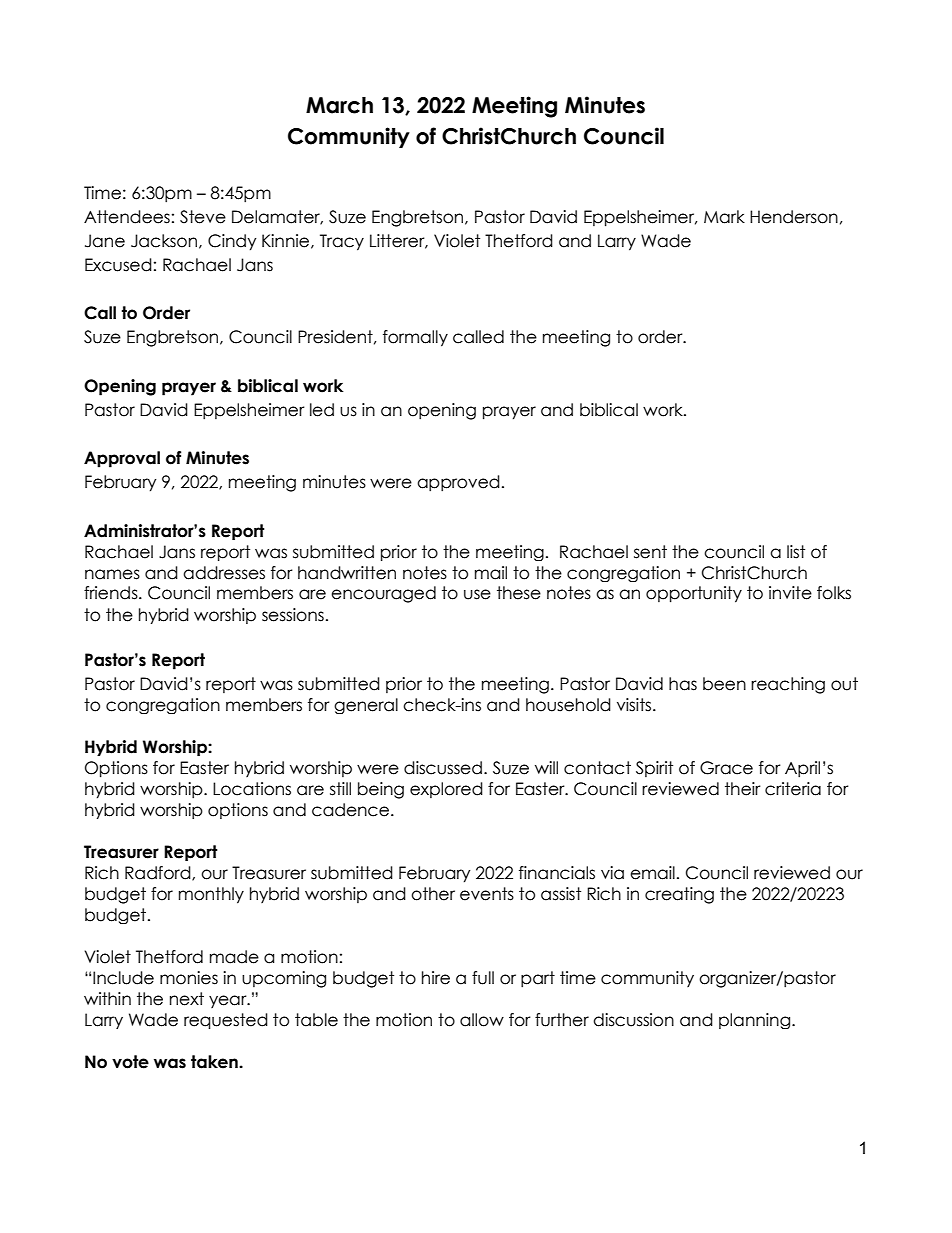 The width and height of the screenshot is (952, 1233). I want to click on Steve, so click(203, 217).
